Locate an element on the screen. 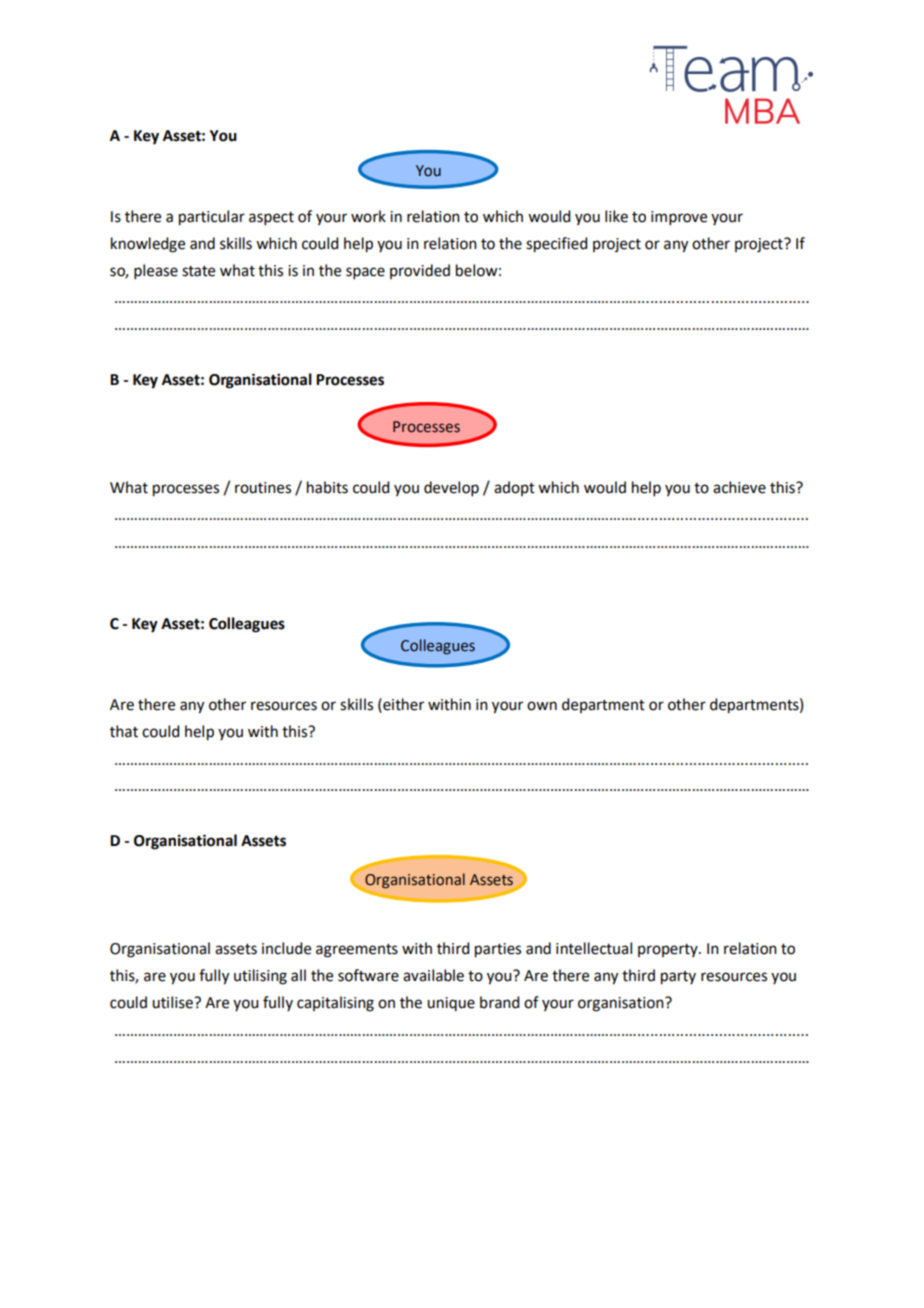 This screenshot has width=924, height=1308. achieve is located at coordinates (739, 487).
